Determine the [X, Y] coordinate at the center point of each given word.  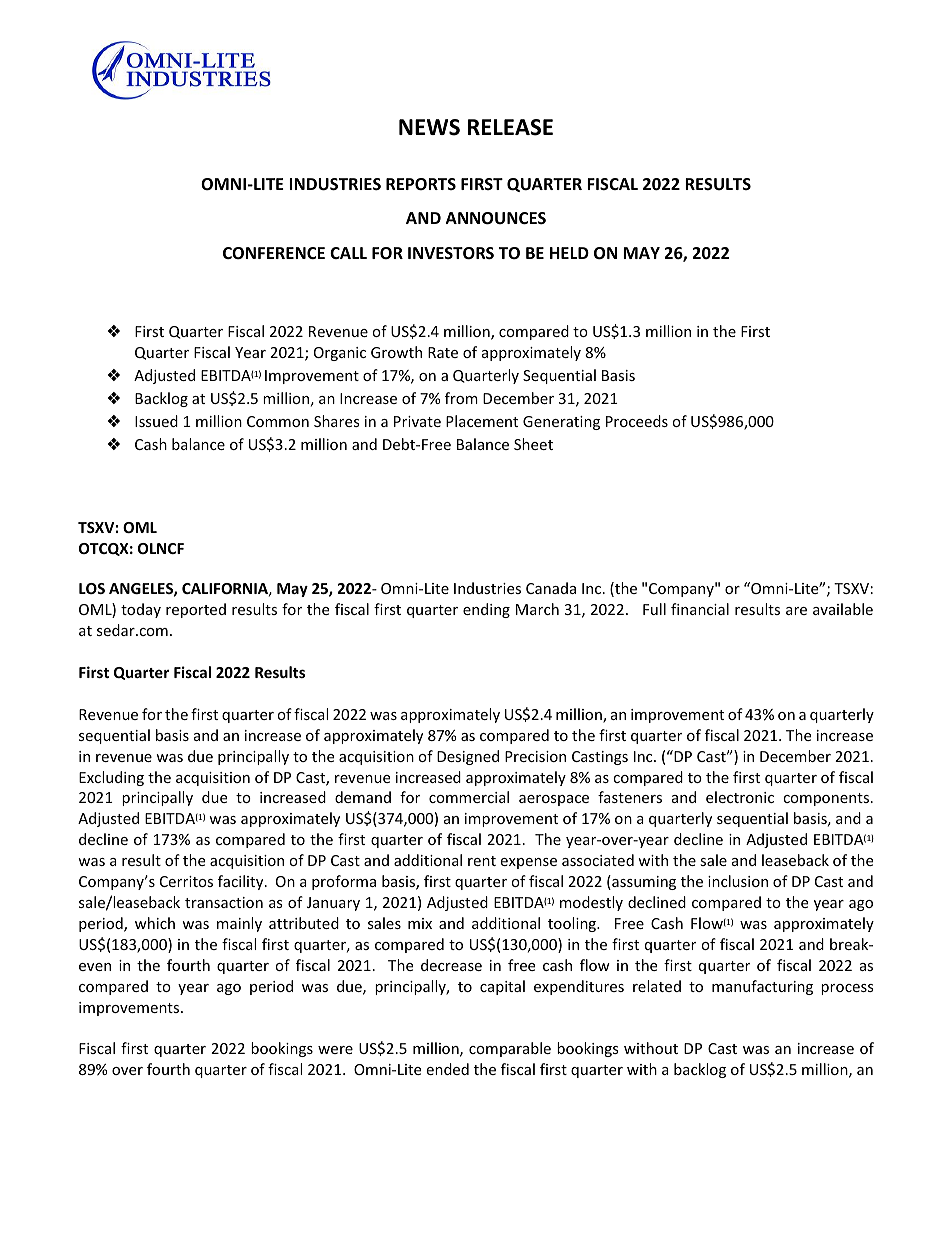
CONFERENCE [274, 253]
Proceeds [637, 421]
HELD [569, 253]
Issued [156, 421]
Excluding [111, 778]
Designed [468, 757]
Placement [482, 421]
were [335, 1050]
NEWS [429, 127]
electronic [740, 797]
